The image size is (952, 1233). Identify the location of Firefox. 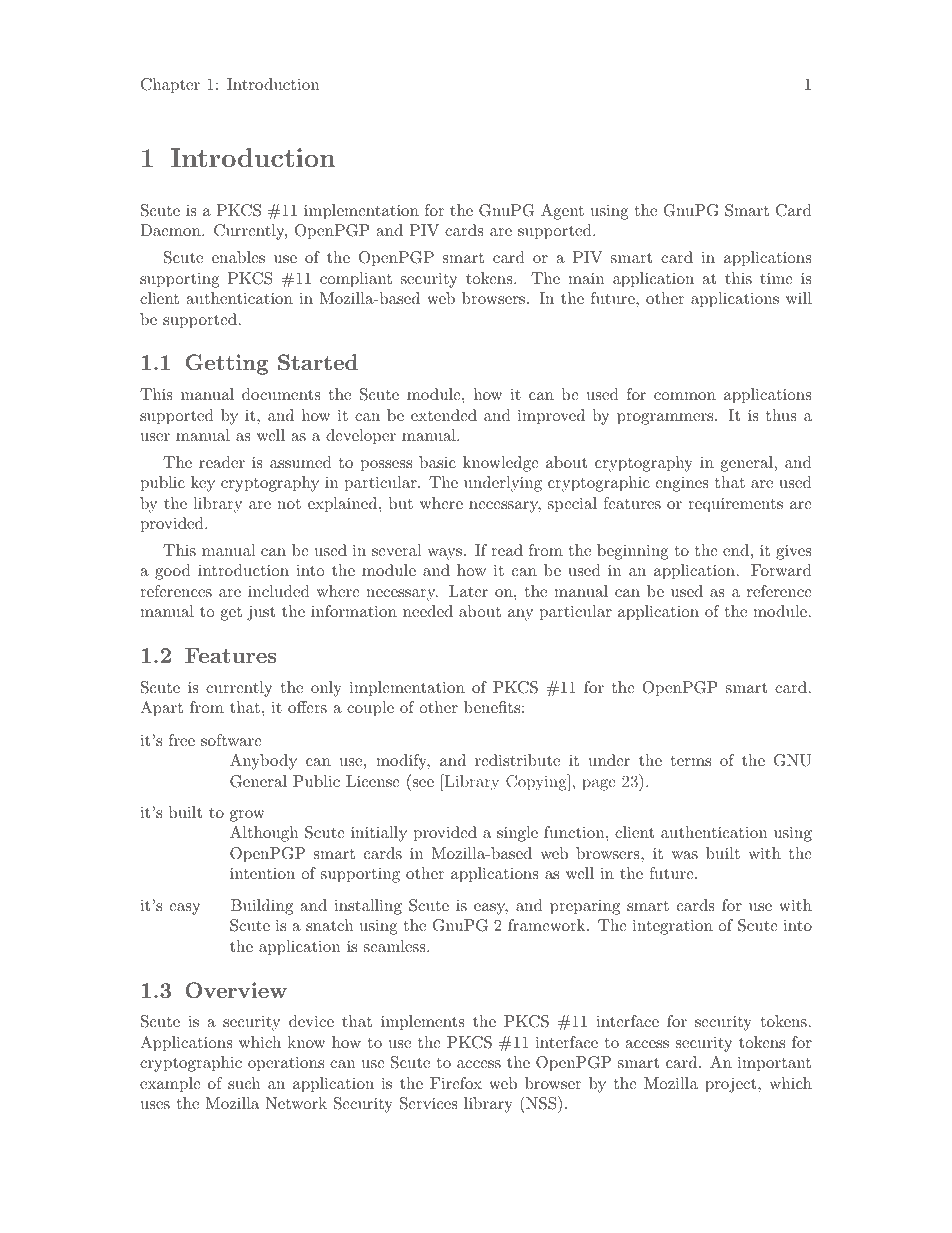
(456, 1083).
